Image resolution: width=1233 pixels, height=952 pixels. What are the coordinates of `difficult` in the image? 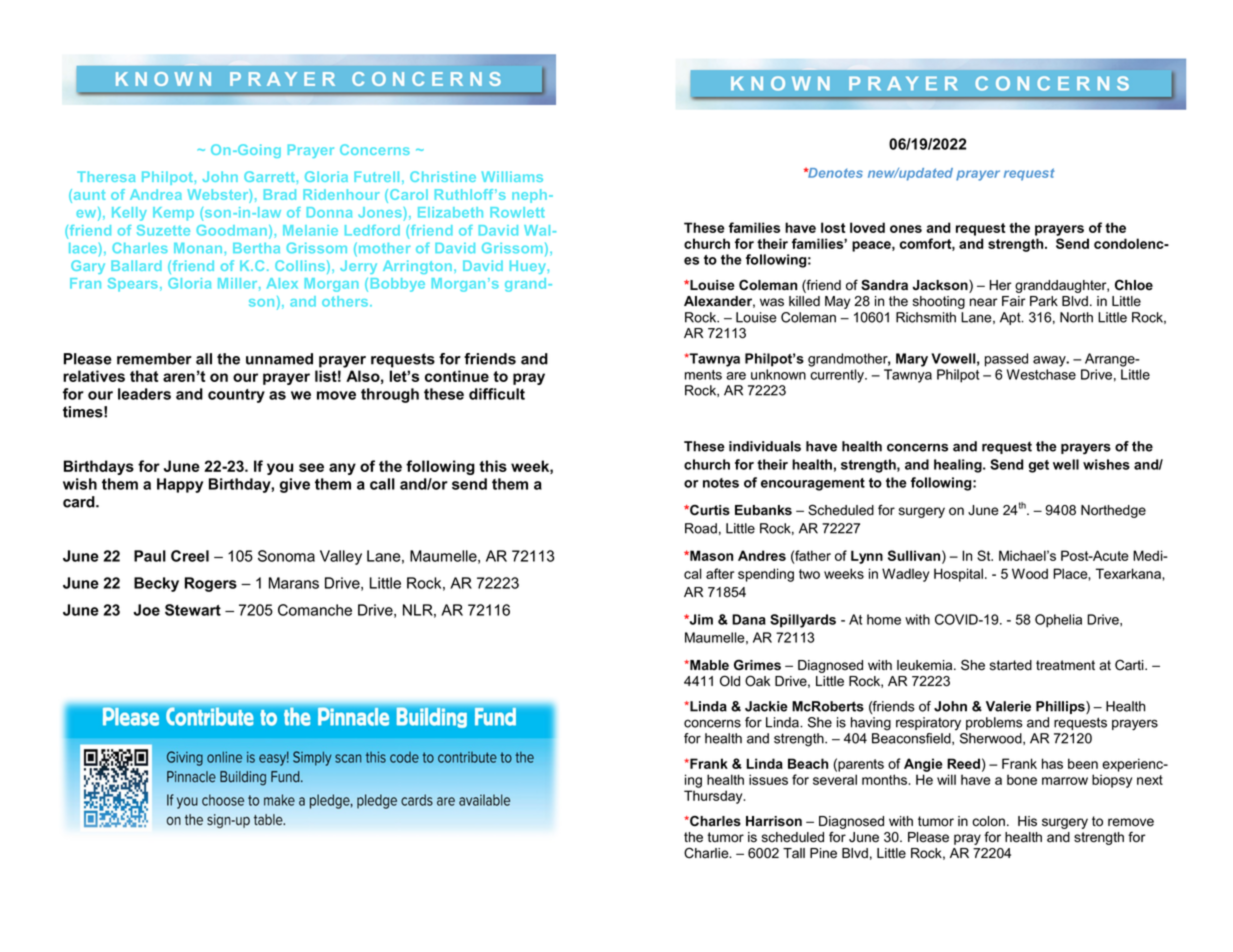 It's located at (497, 394).
